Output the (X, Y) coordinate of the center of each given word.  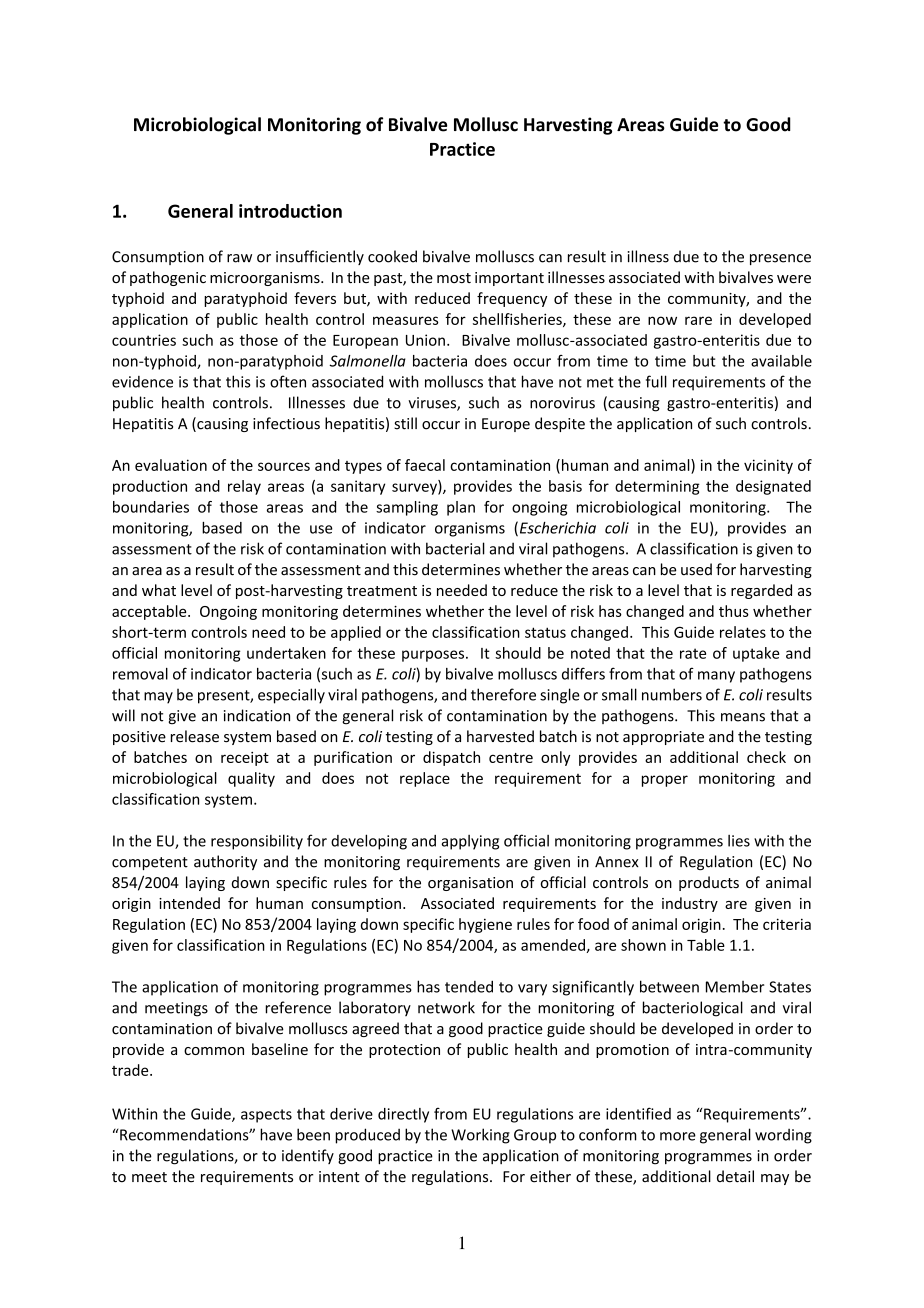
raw (239, 258)
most (454, 278)
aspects (266, 1116)
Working (480, 1136)
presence (780, 259)
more (678, 1136)
